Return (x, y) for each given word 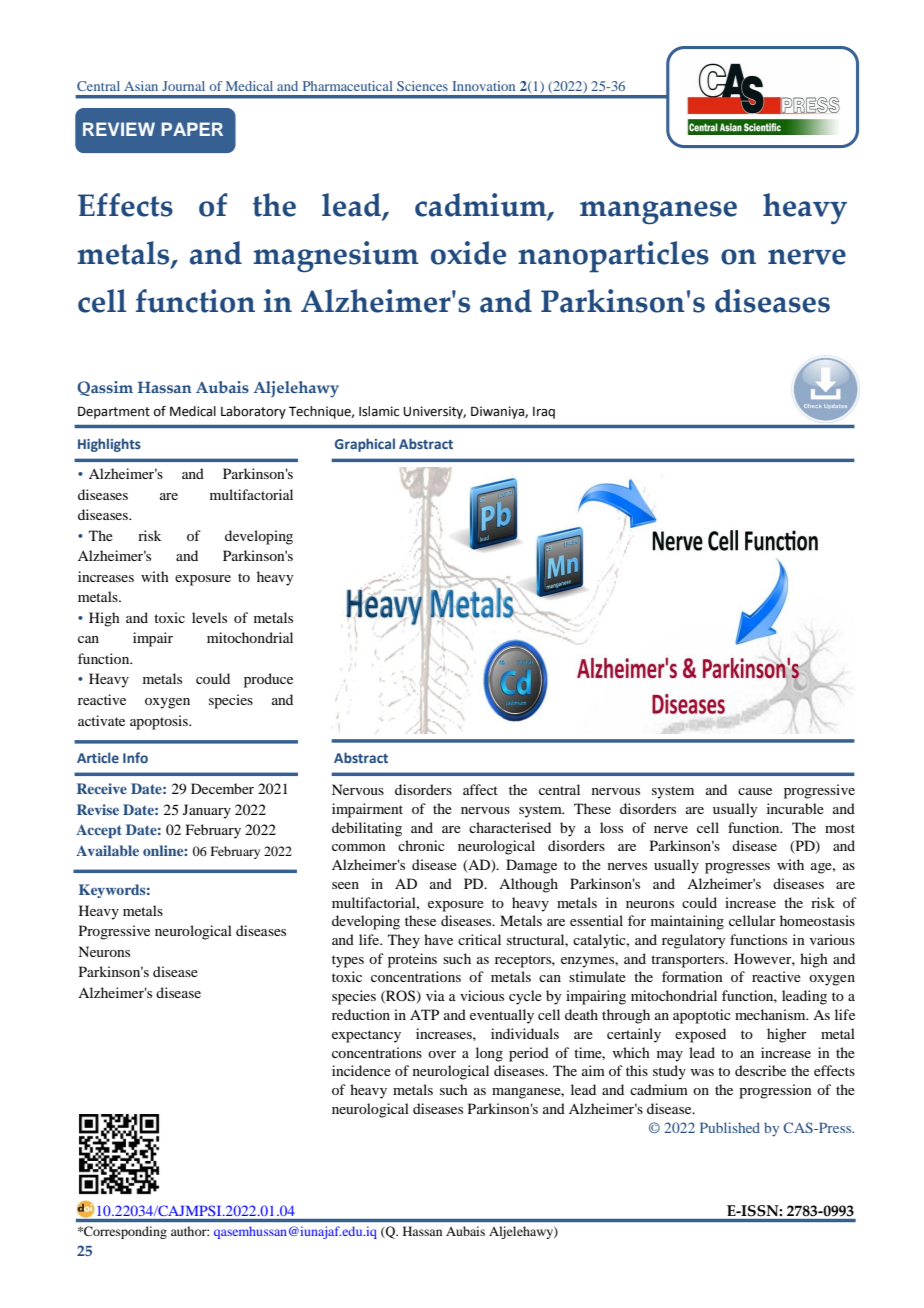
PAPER (192, 129)
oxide (468, 253)
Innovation (483, 86)
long (489, 1054)
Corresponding (124, 1232)
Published (730, 1127)
